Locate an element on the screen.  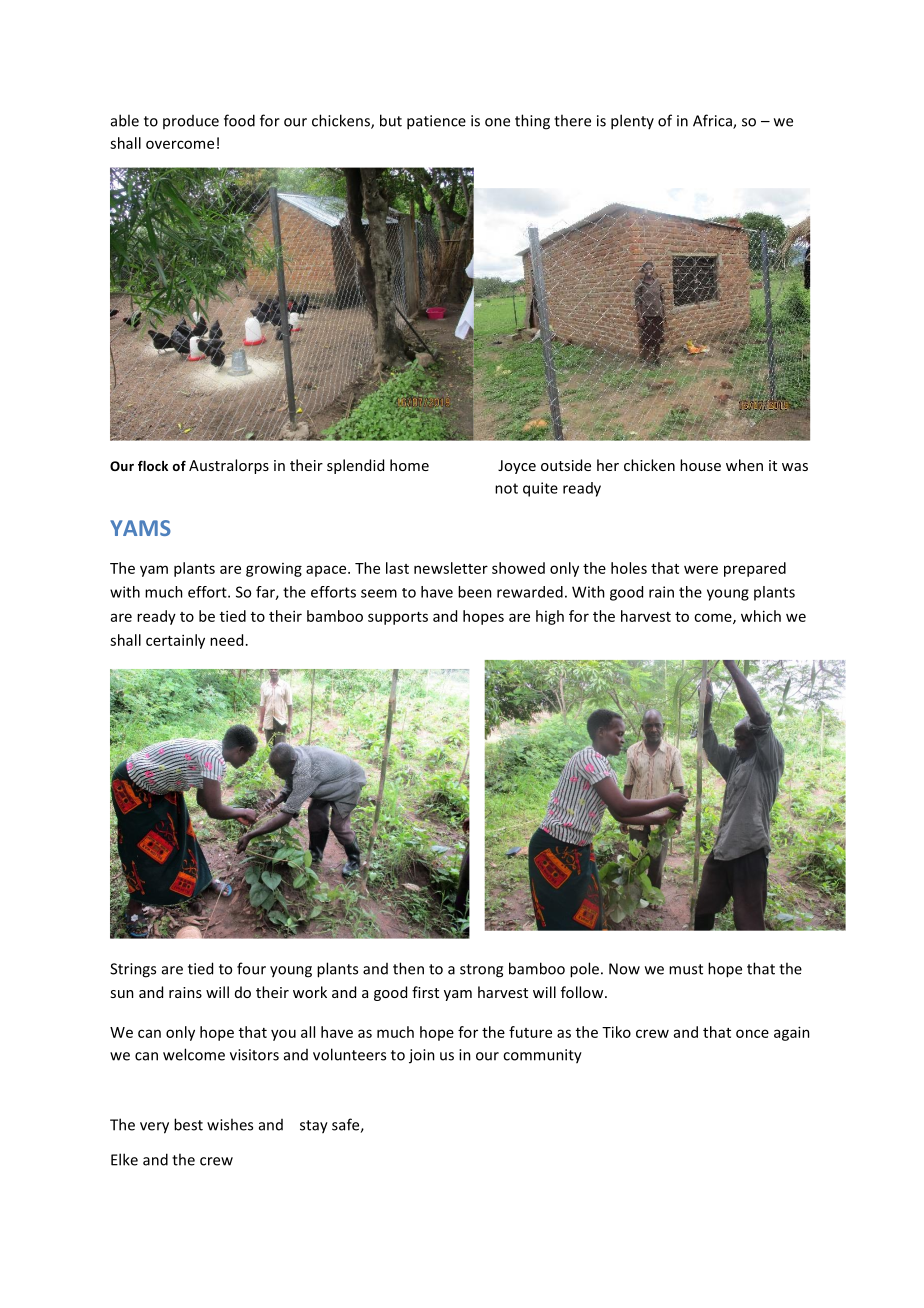
must is located at coordinates (686, 969).
